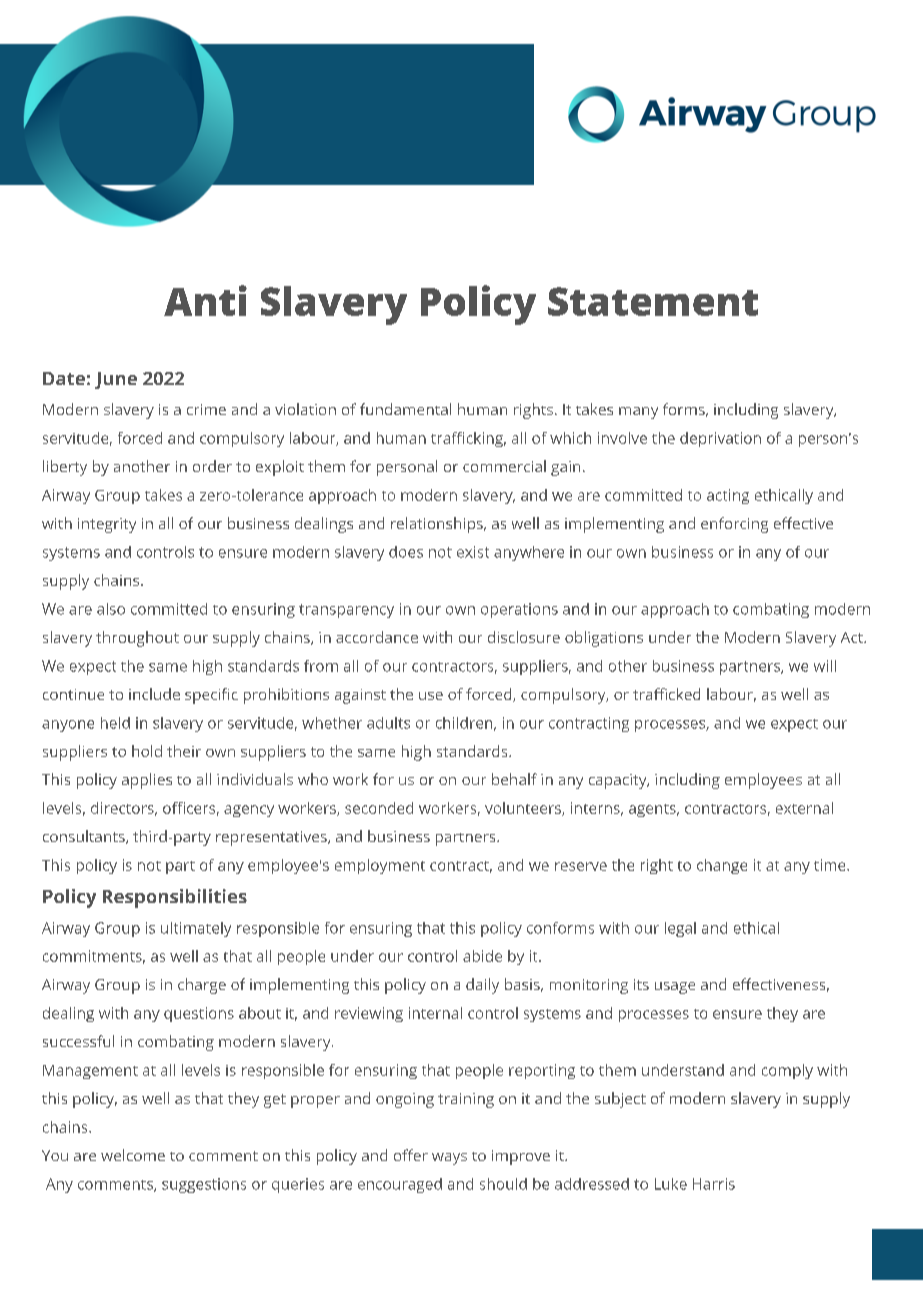 The width and height of the image is (924, 1309). Describe the element at coordinates (147, 751) in the image. I see `hold` at that location.
